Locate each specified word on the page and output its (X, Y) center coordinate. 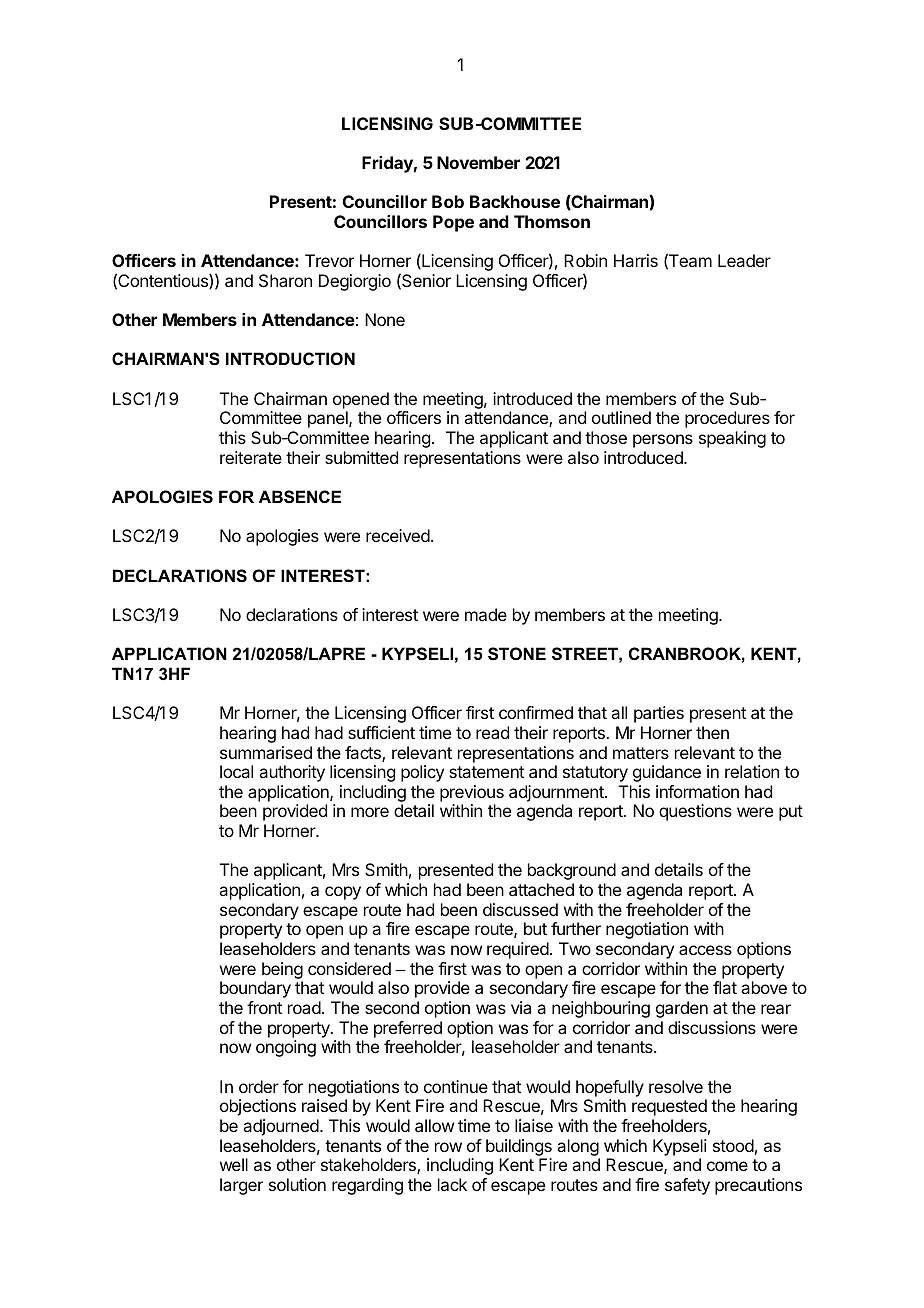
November (478, 162)
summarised (266, 752)
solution (297, 1184)
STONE (517, 654)
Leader (744, 260)
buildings (519, 1147)
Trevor (329, 260)
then (712, 732)
